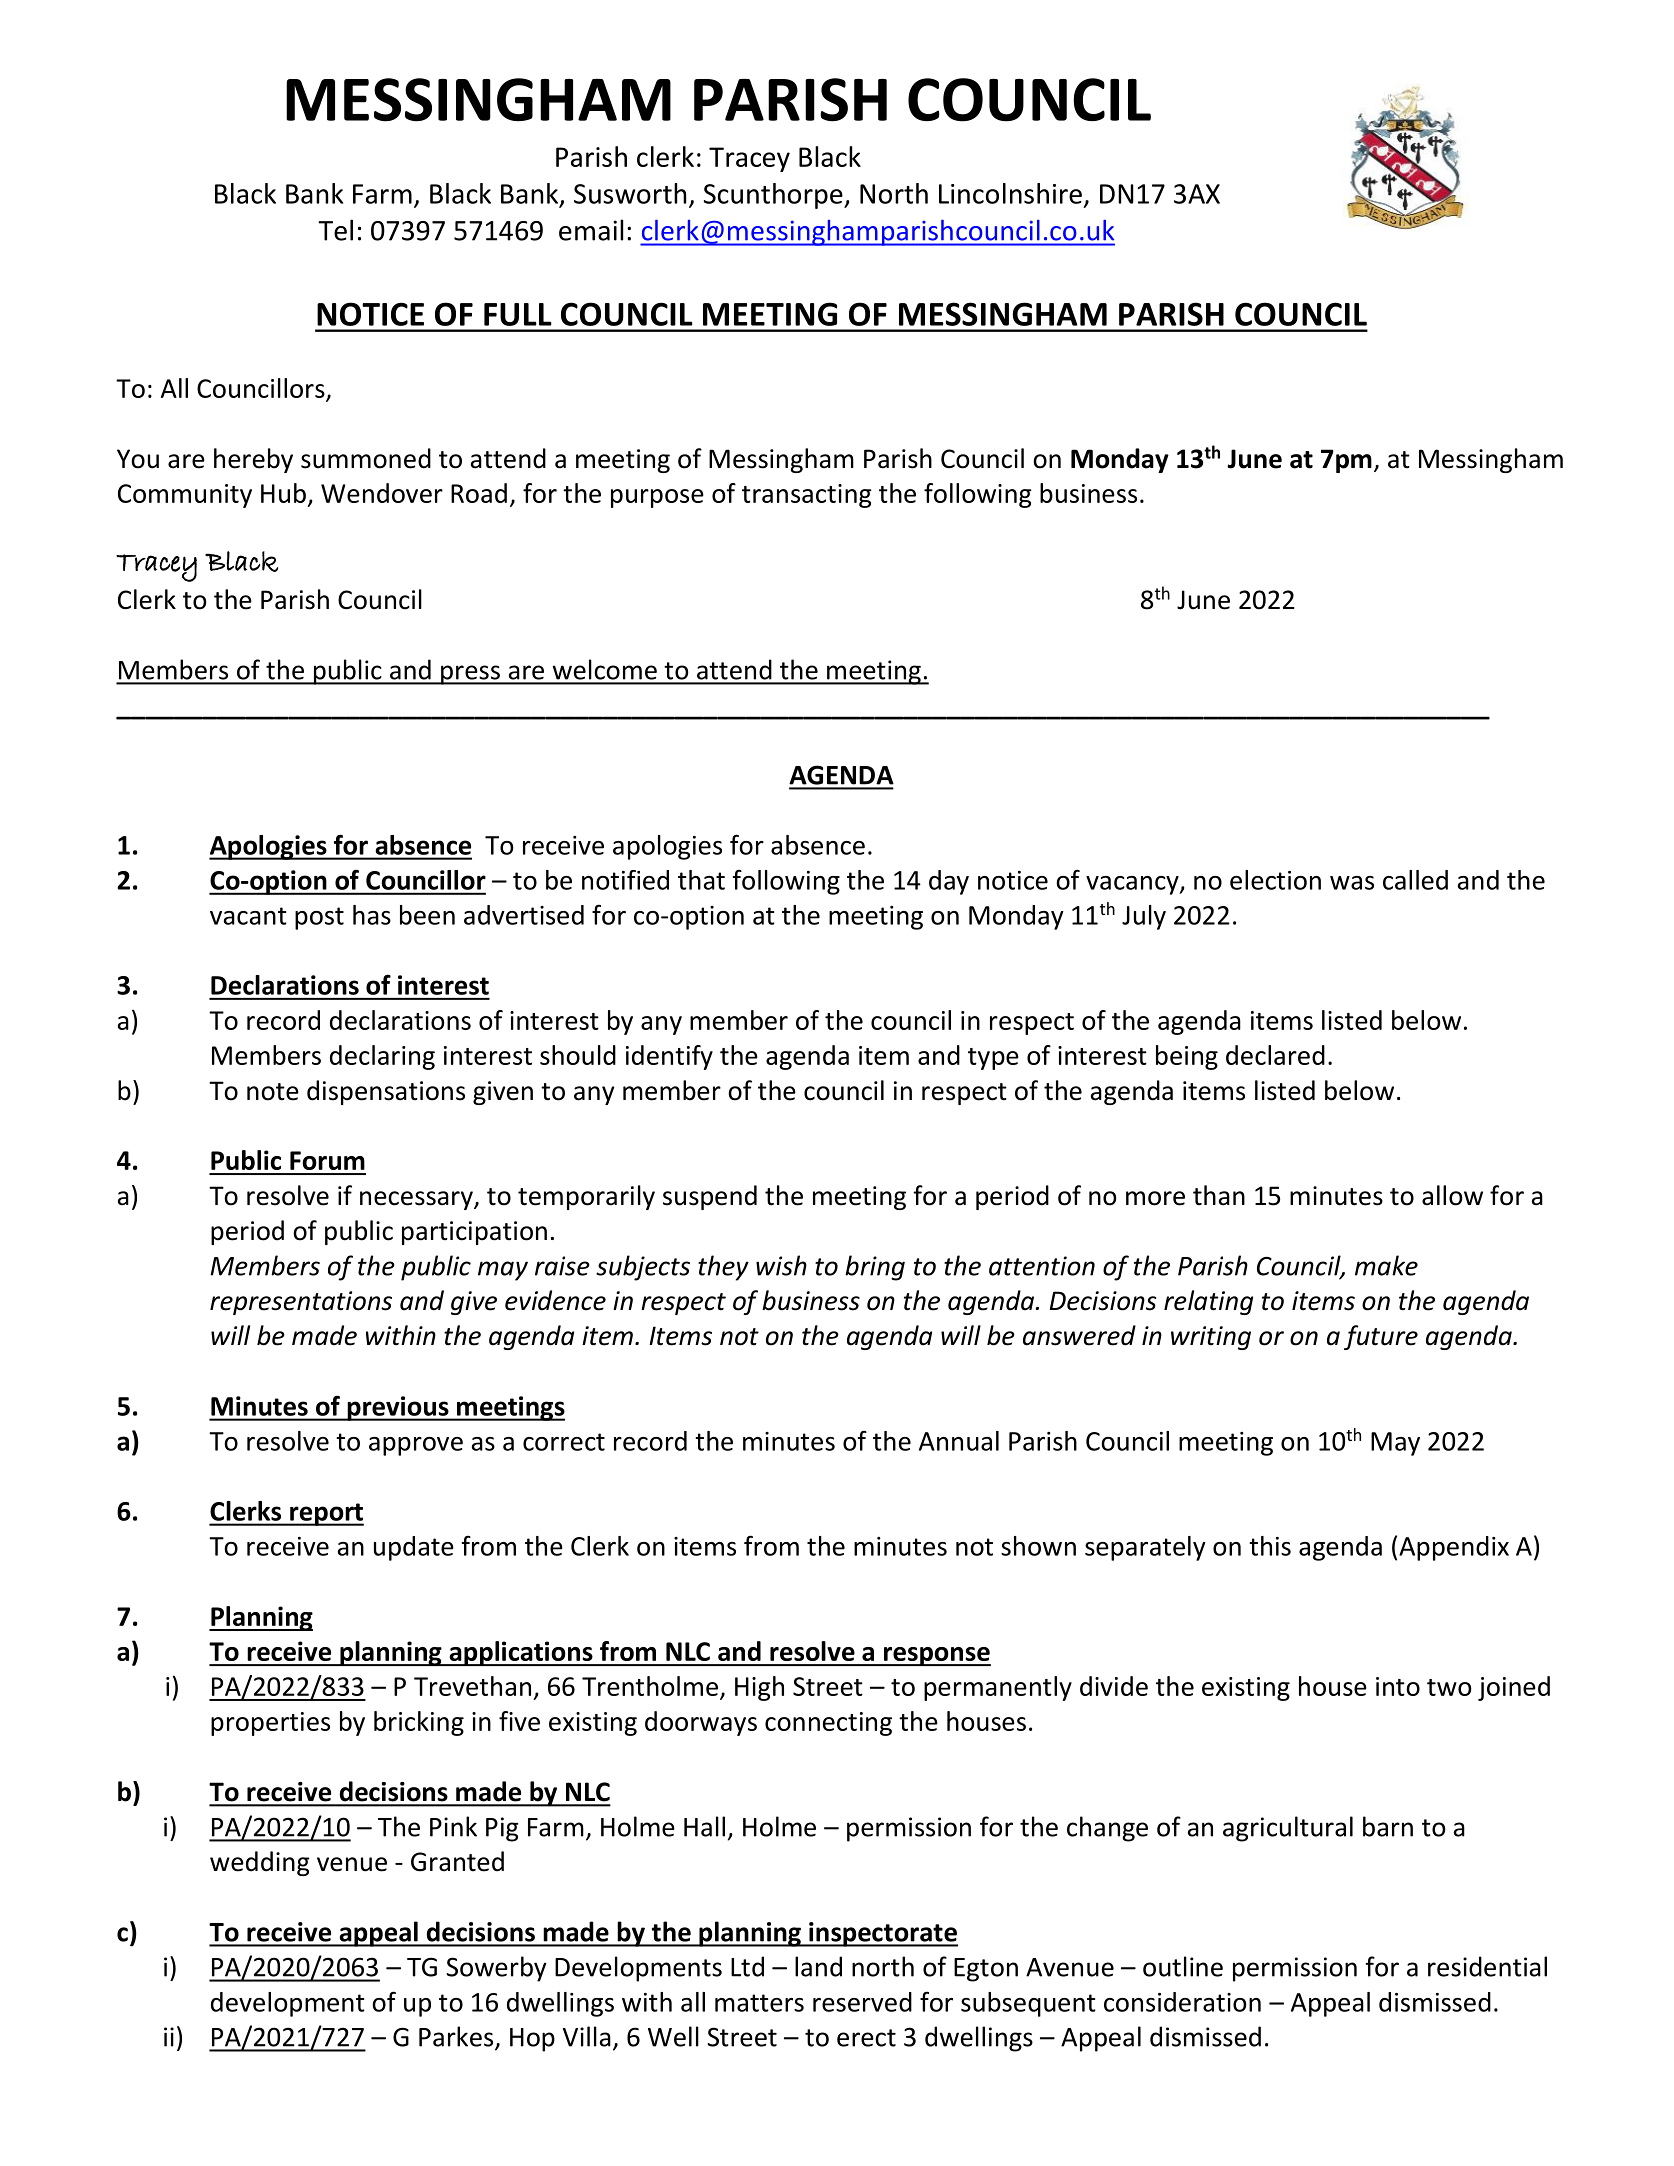 This screenshot has width=1674, height=2166. What do you see at coordinates (701, 880) in the screenshot?
I see `that` at bounding box center [701, 880].
